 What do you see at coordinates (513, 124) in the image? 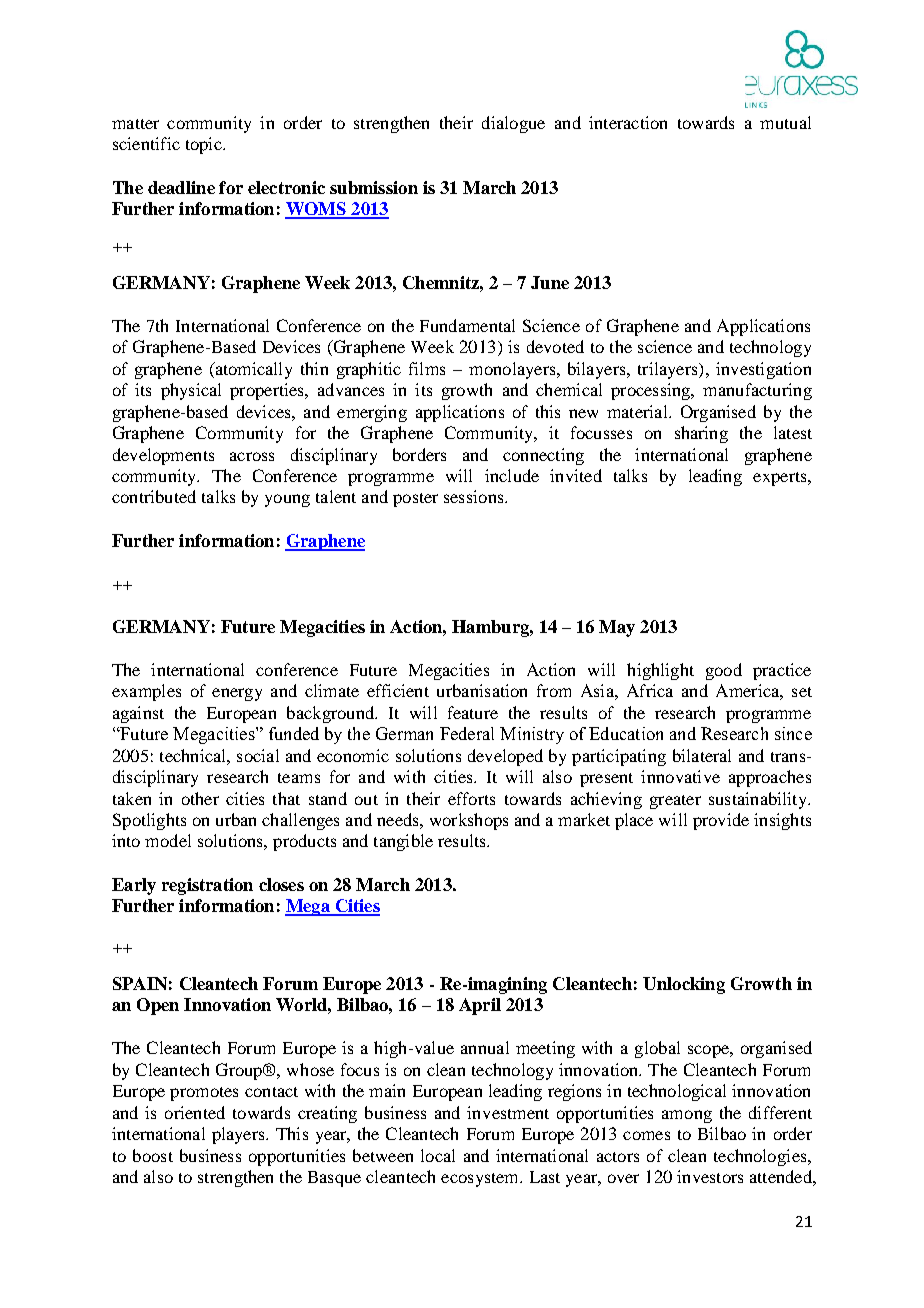
I see `dialogue` at bounding box center [513, 124].
